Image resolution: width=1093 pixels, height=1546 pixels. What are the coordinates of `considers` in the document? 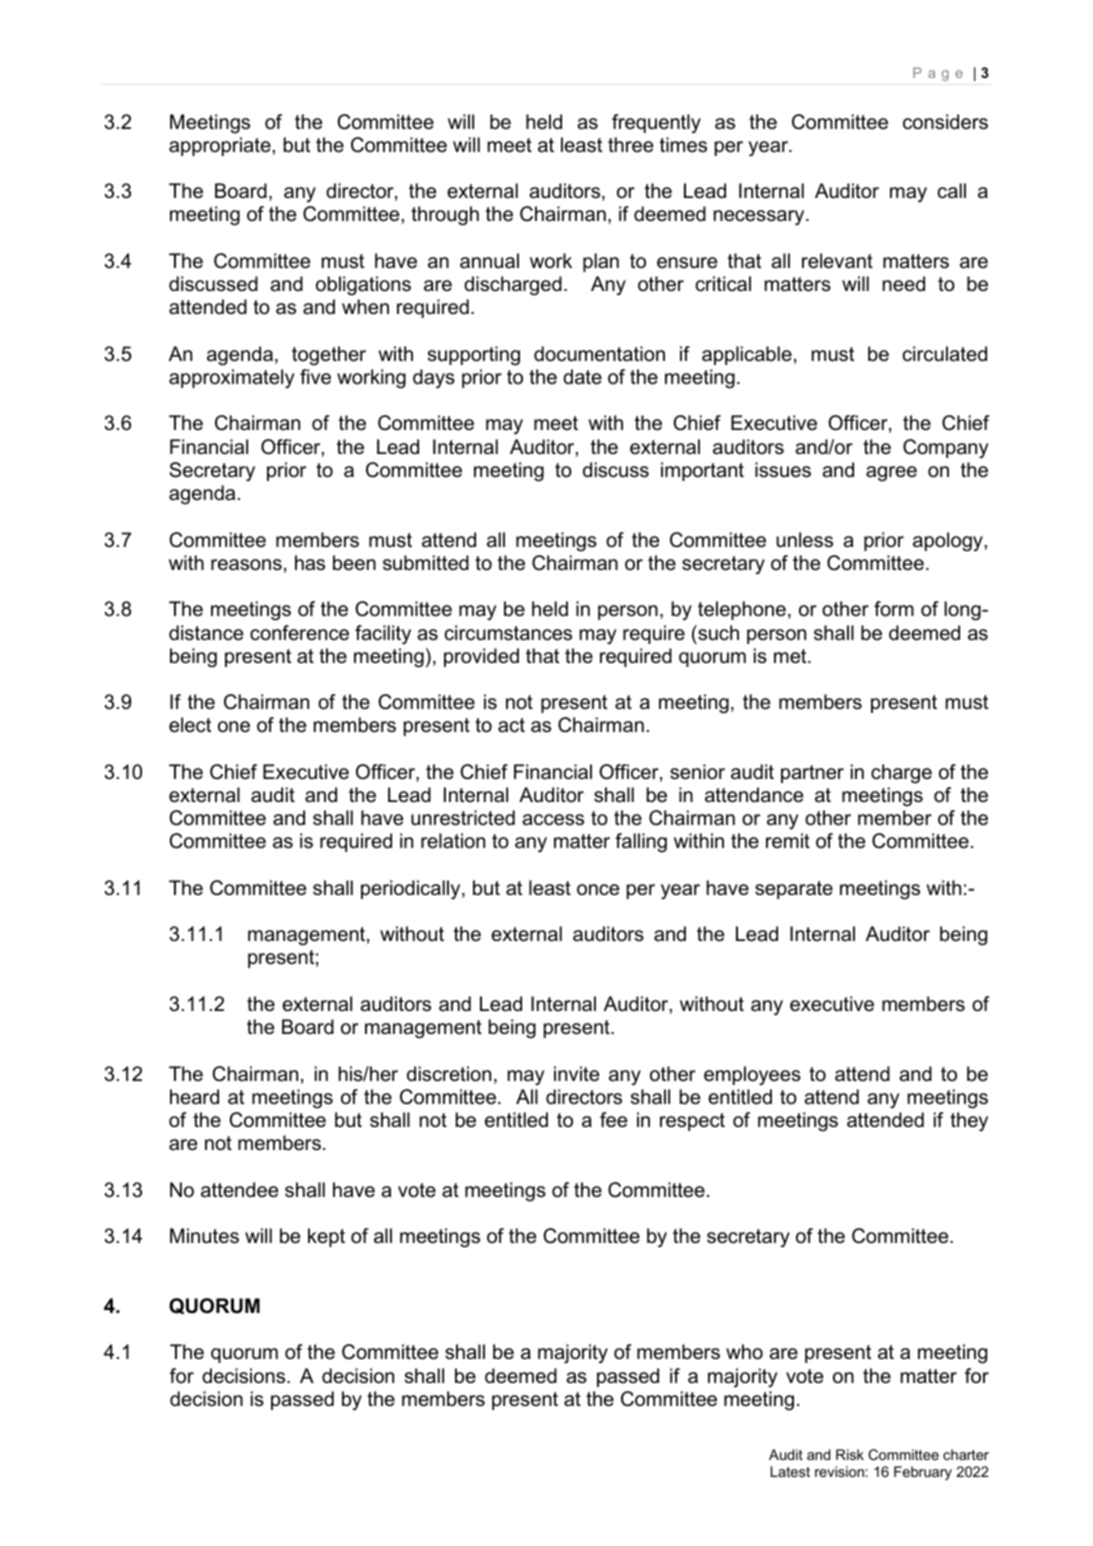 It's located at (945, 122).
